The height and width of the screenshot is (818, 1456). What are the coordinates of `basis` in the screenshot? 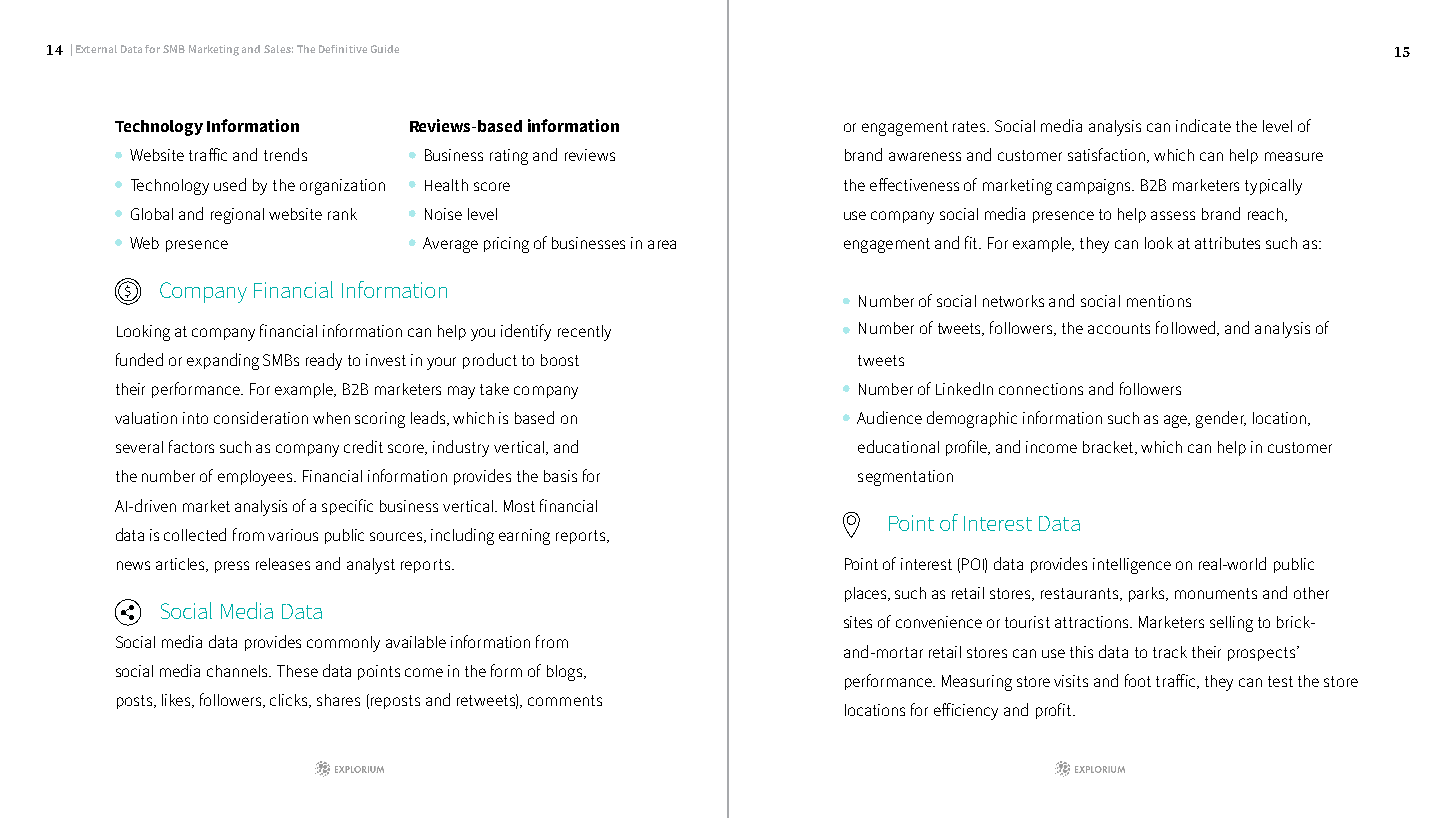 It's located at (560, 476).
